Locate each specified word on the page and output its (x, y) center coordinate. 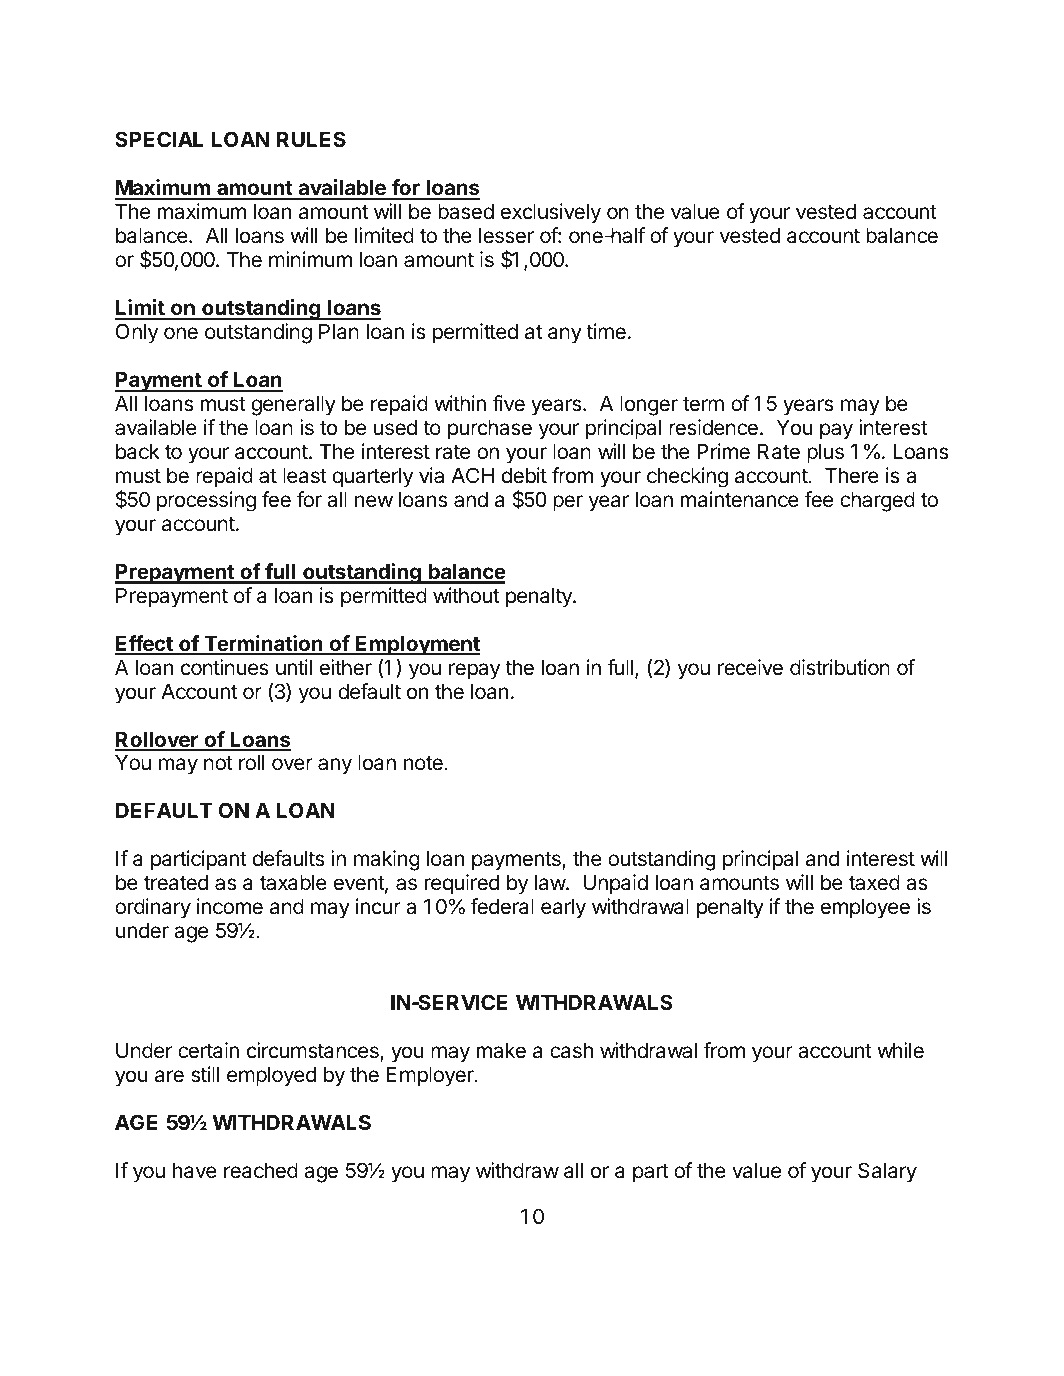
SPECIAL (159, 139)
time (606, 331)
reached (261, 1171)
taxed (874, 883)
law (551, 883)
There (852, 476)
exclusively (551, 213)
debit (524, 475)
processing (206, 501)
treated (176, 883)
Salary (887, 1172)
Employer (431, 1077)
